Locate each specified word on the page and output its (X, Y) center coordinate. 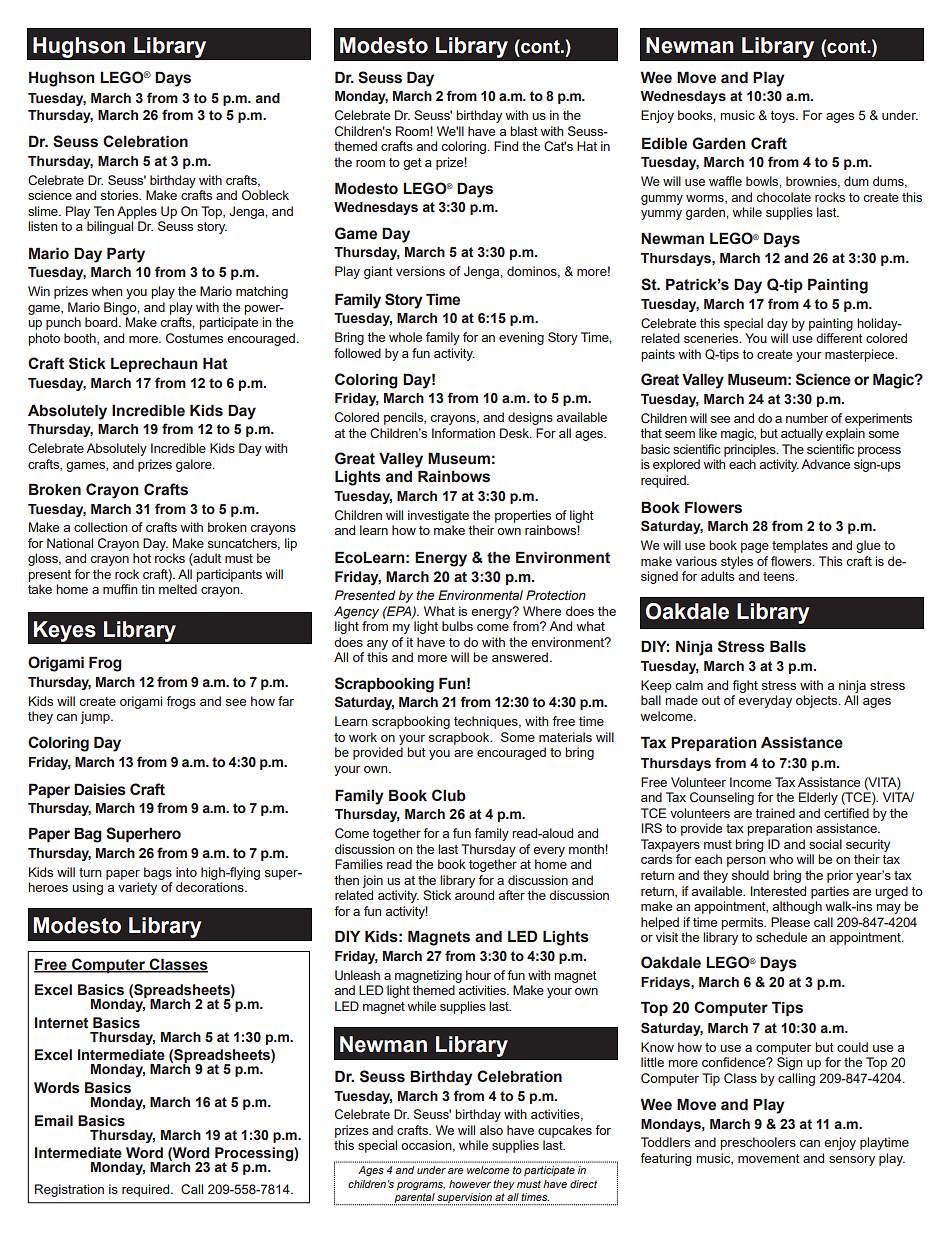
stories (121, 195)
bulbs (457, 626)
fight (745, 686)
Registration (69, 1190)
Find (506, 146)
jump (96, 717)
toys (784, 117)
